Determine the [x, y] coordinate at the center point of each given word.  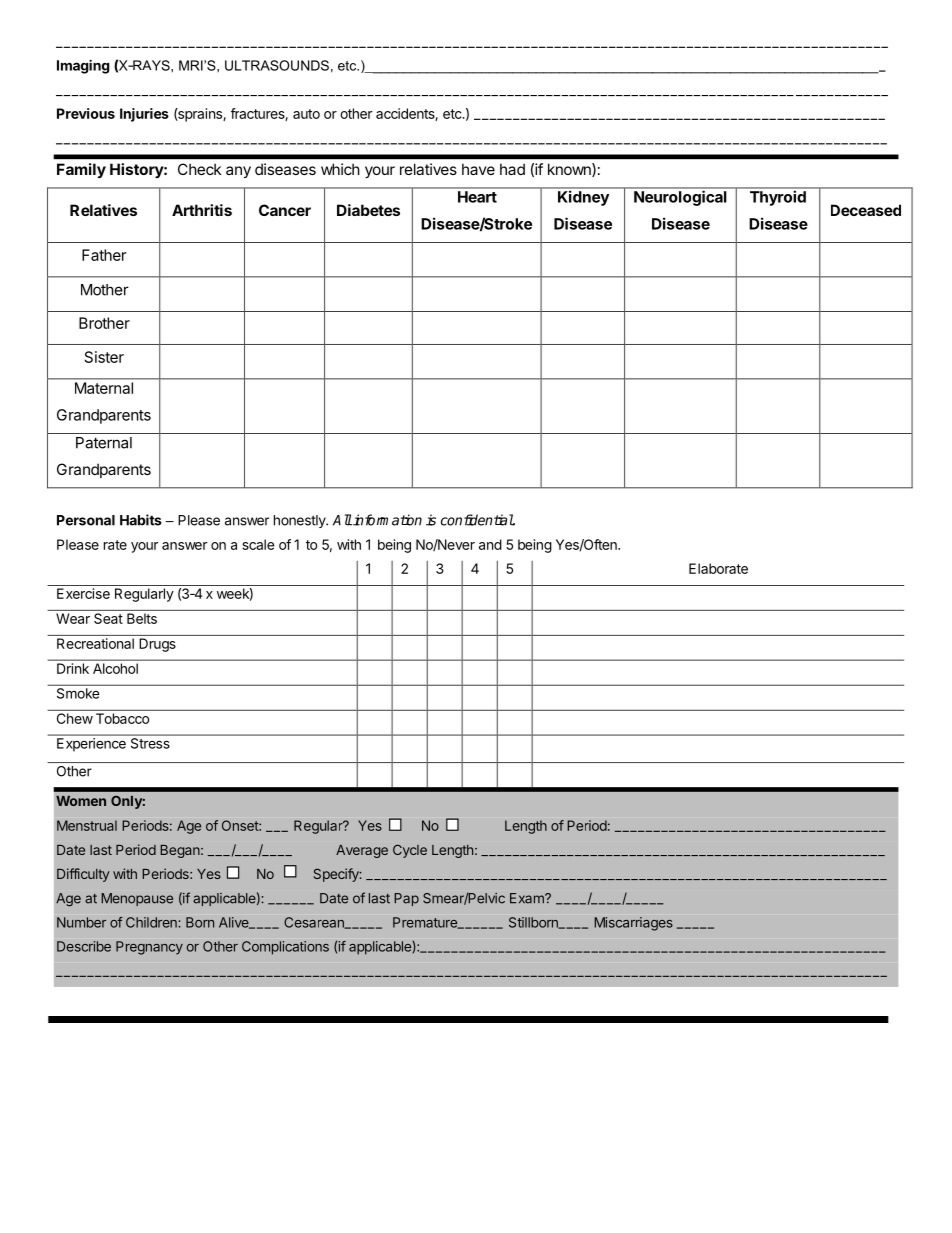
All [342, 520]
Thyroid [778, 198]
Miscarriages [633, 924]
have [478, 169]
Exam [528, 898]
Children [152, 922]
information [386, 520]
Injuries [144, 115]
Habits [141, 520]
